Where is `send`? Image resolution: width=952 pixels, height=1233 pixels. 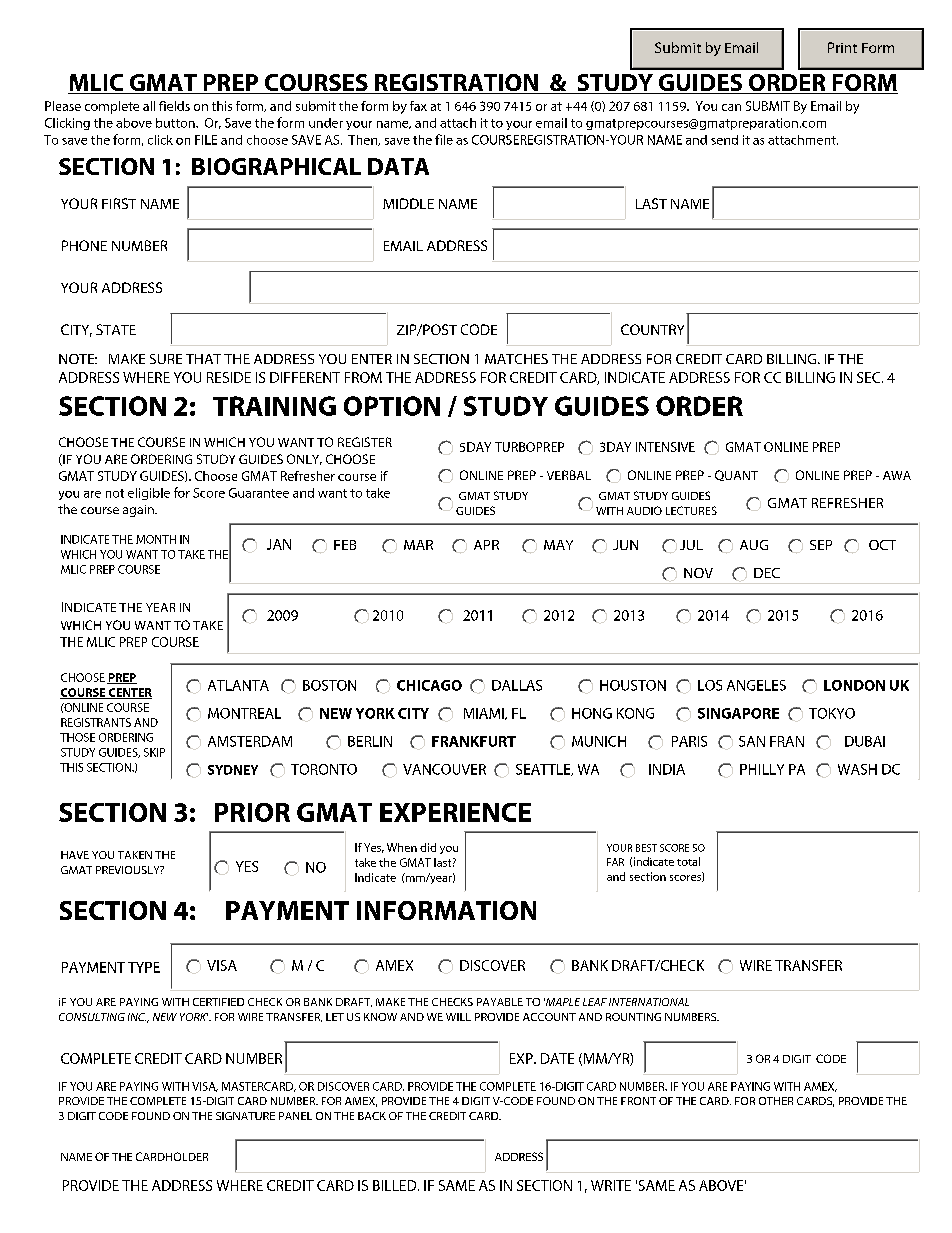
send is located at coordinates (724, 140).
